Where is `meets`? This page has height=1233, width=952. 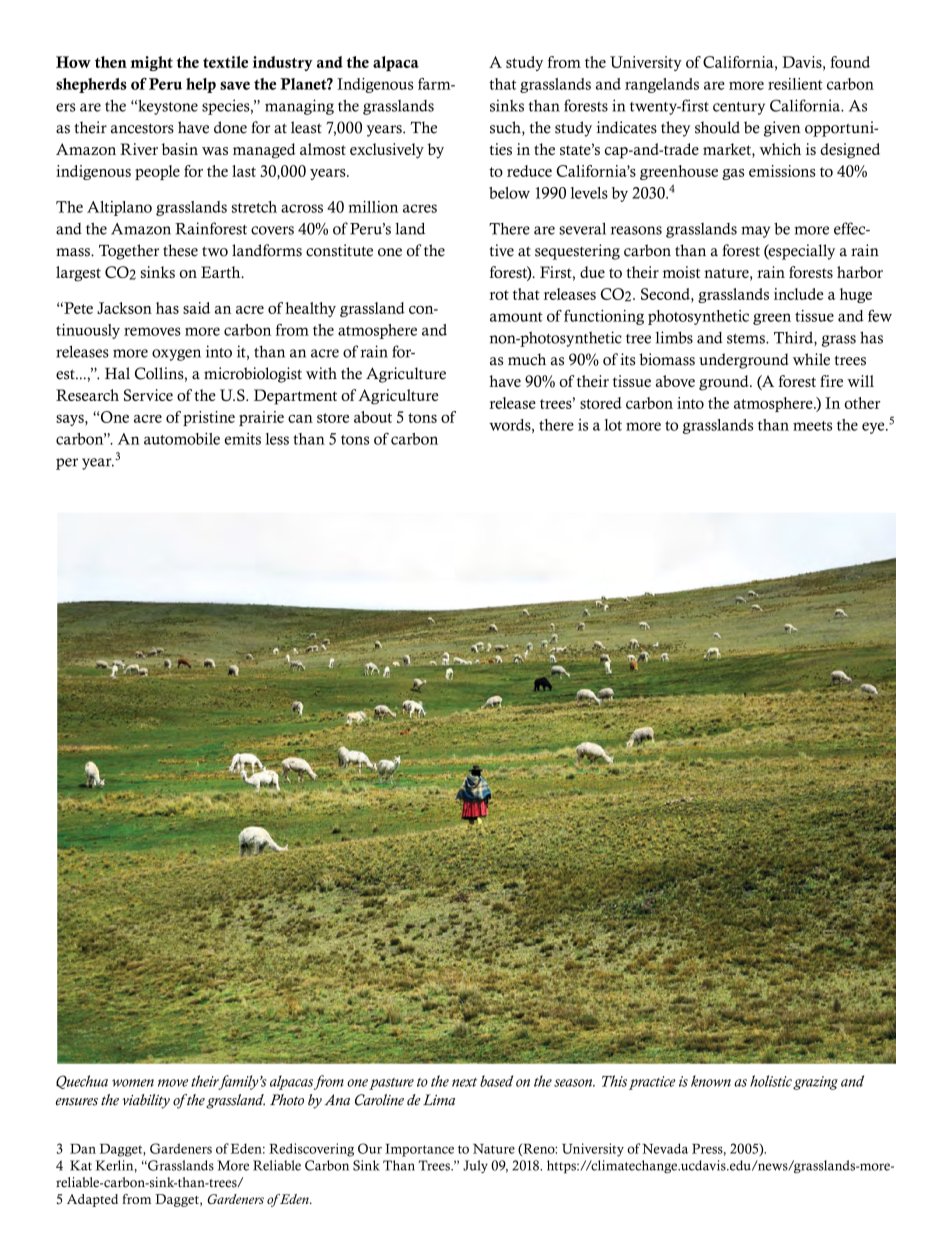 meets is located at coordinates (812, 426).
